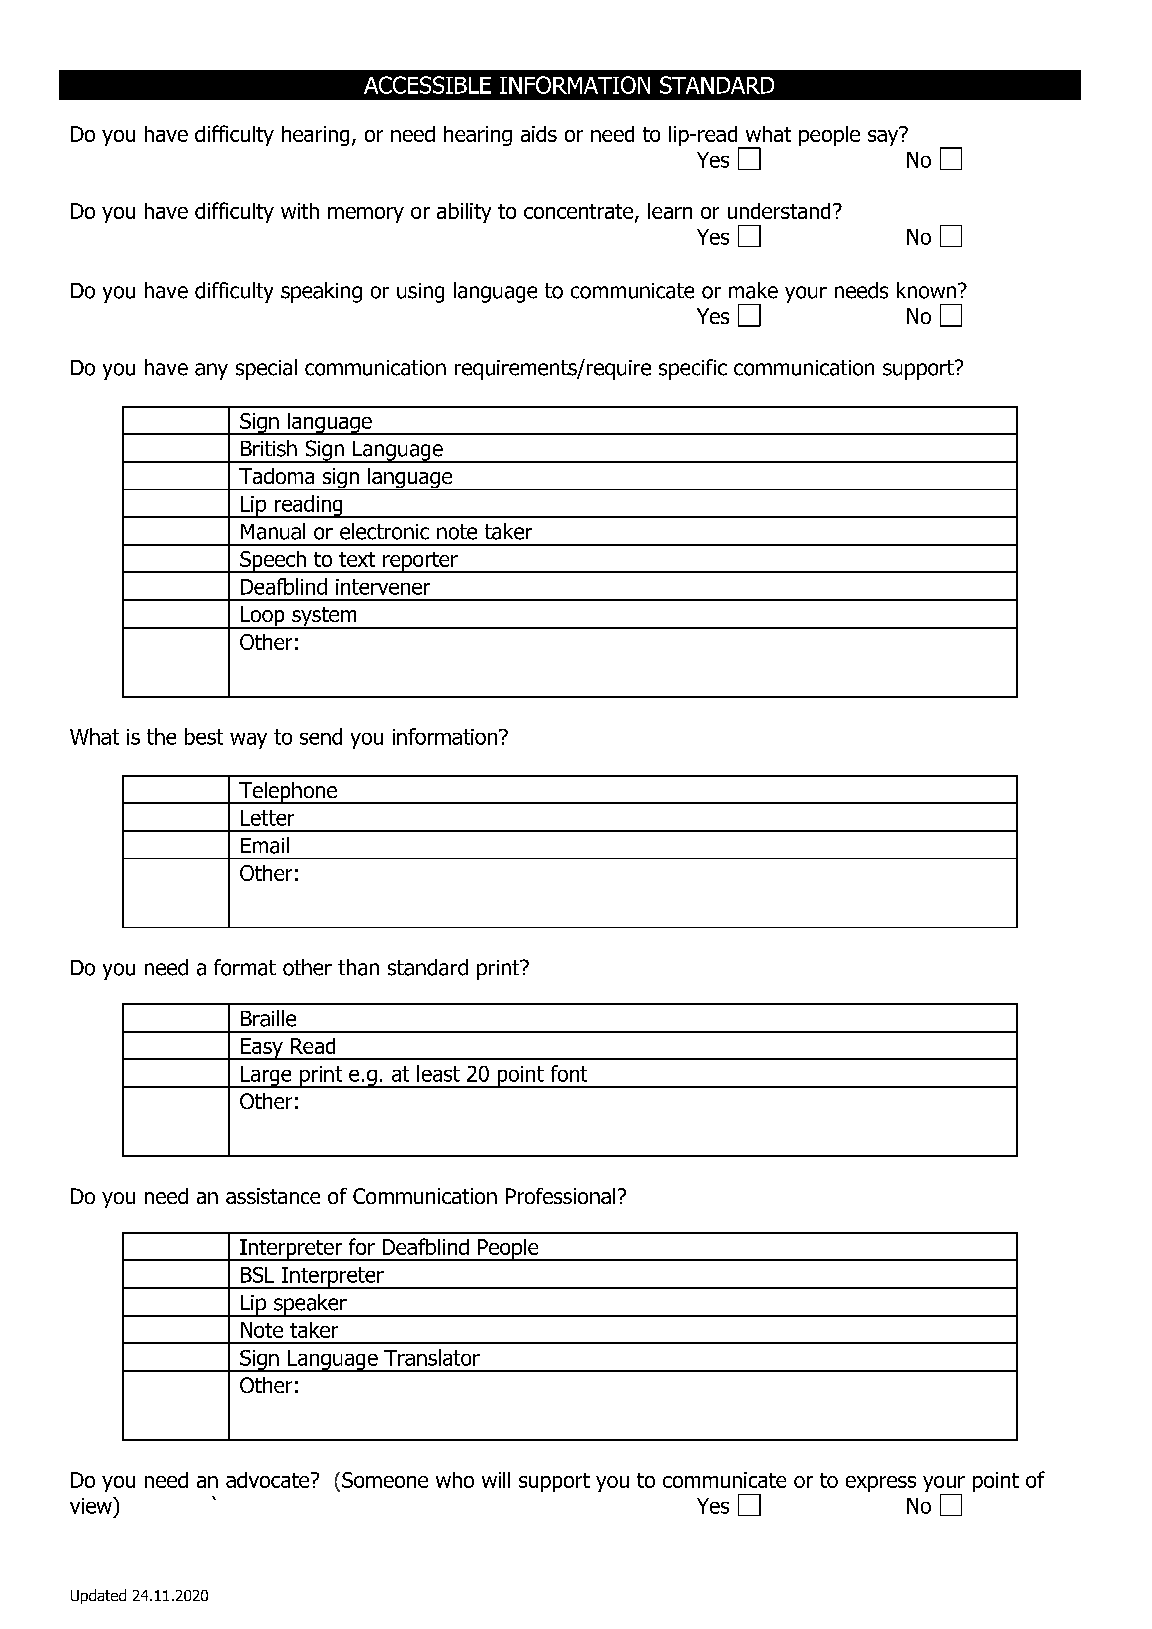 The height and width of the page is (1629, 1152). Describe the element at coordinates (98, 1596) in the page. I see `Updated` at that location.
